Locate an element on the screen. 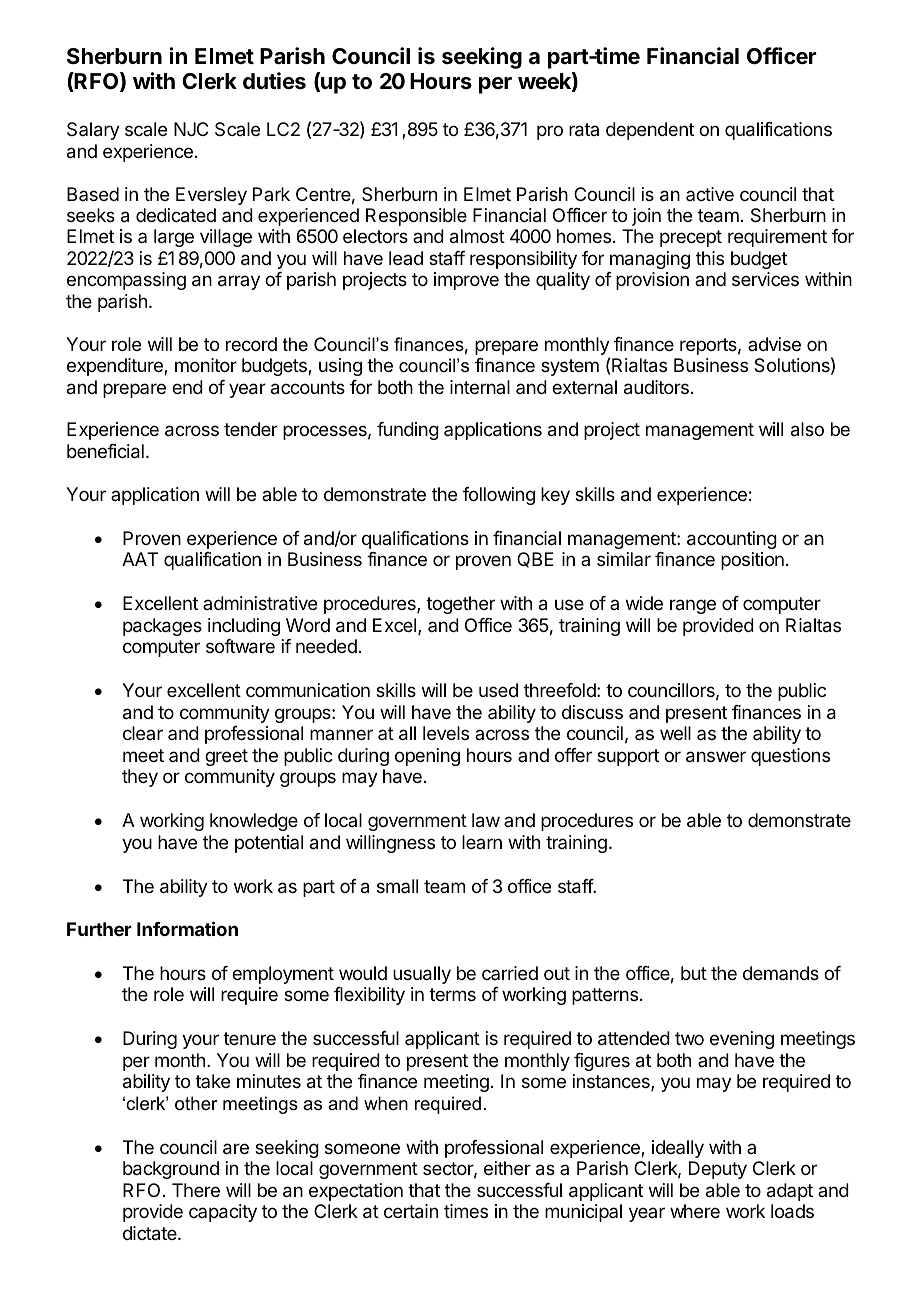  There is located at coordinates (196, 1190).
